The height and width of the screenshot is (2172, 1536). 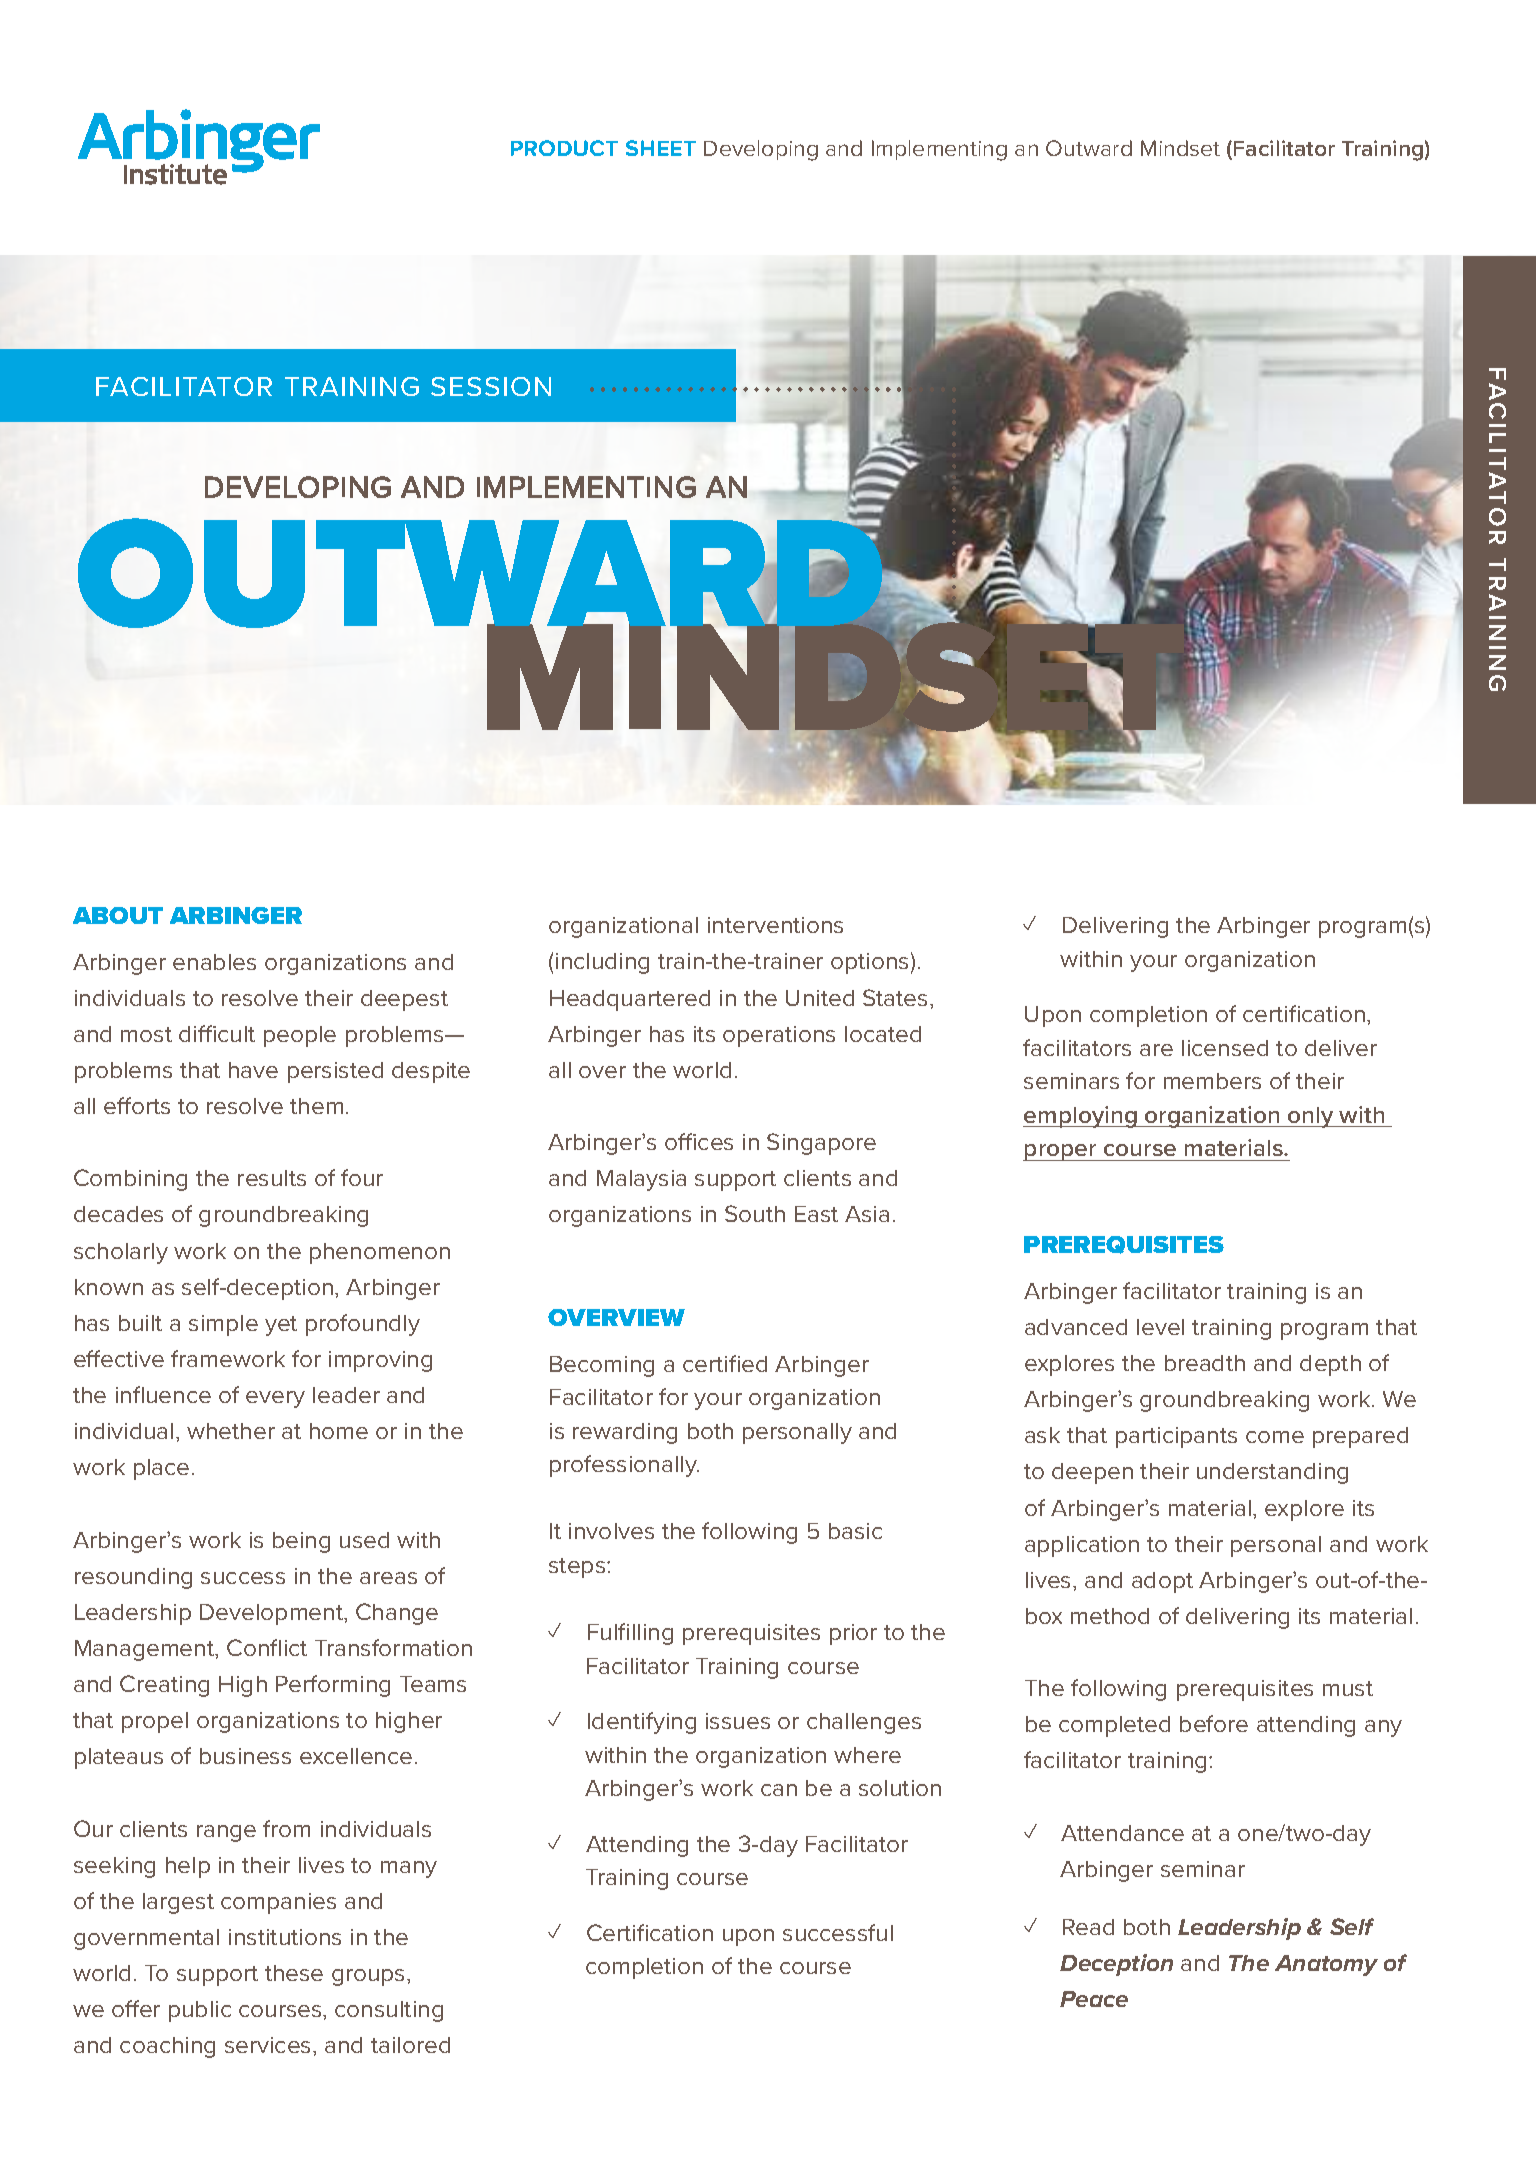 I want to click on licensed, so click(x=1225, y=1048).
